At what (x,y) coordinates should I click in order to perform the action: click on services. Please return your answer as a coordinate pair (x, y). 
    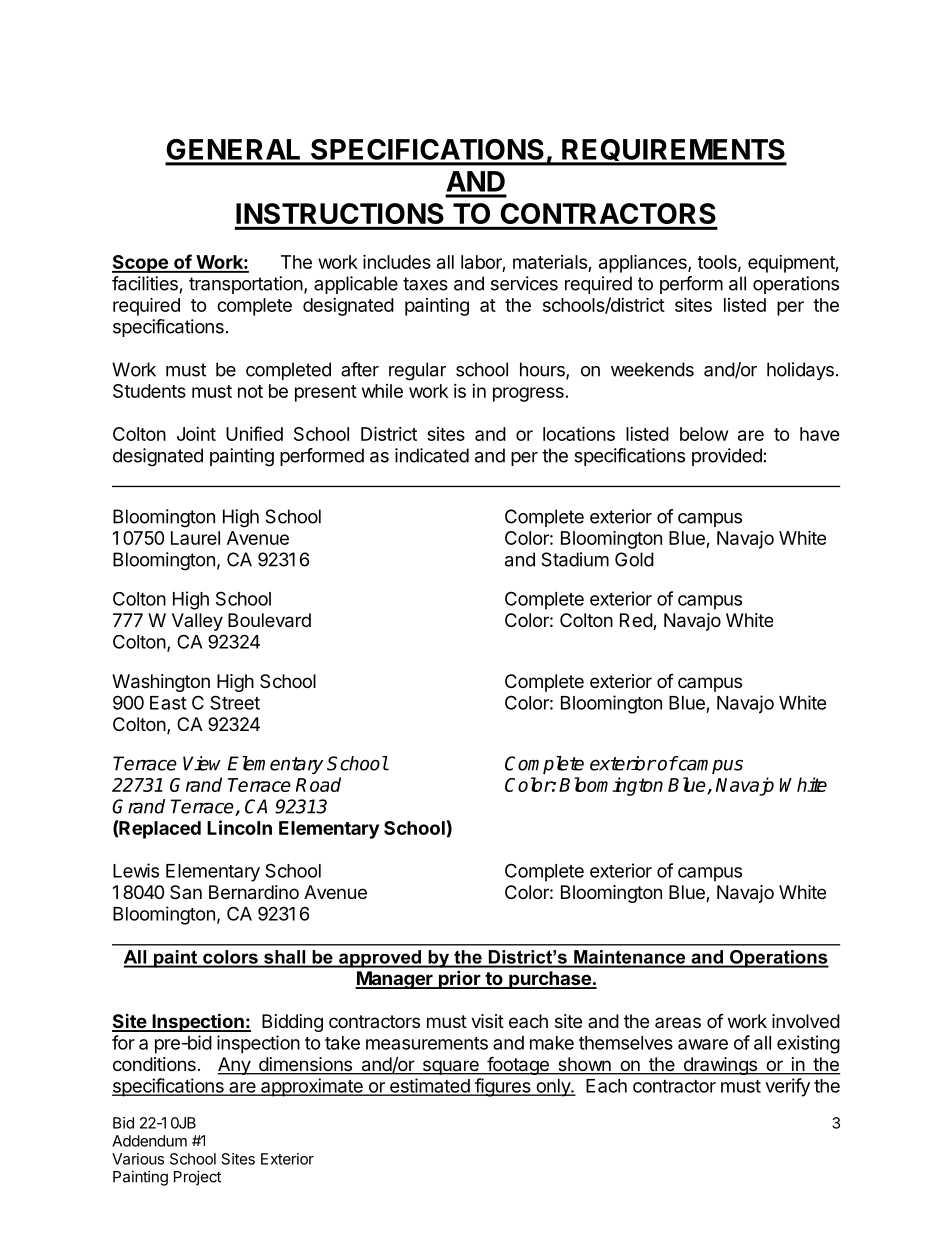
    Looking at the image, I should click on (524, 283).
